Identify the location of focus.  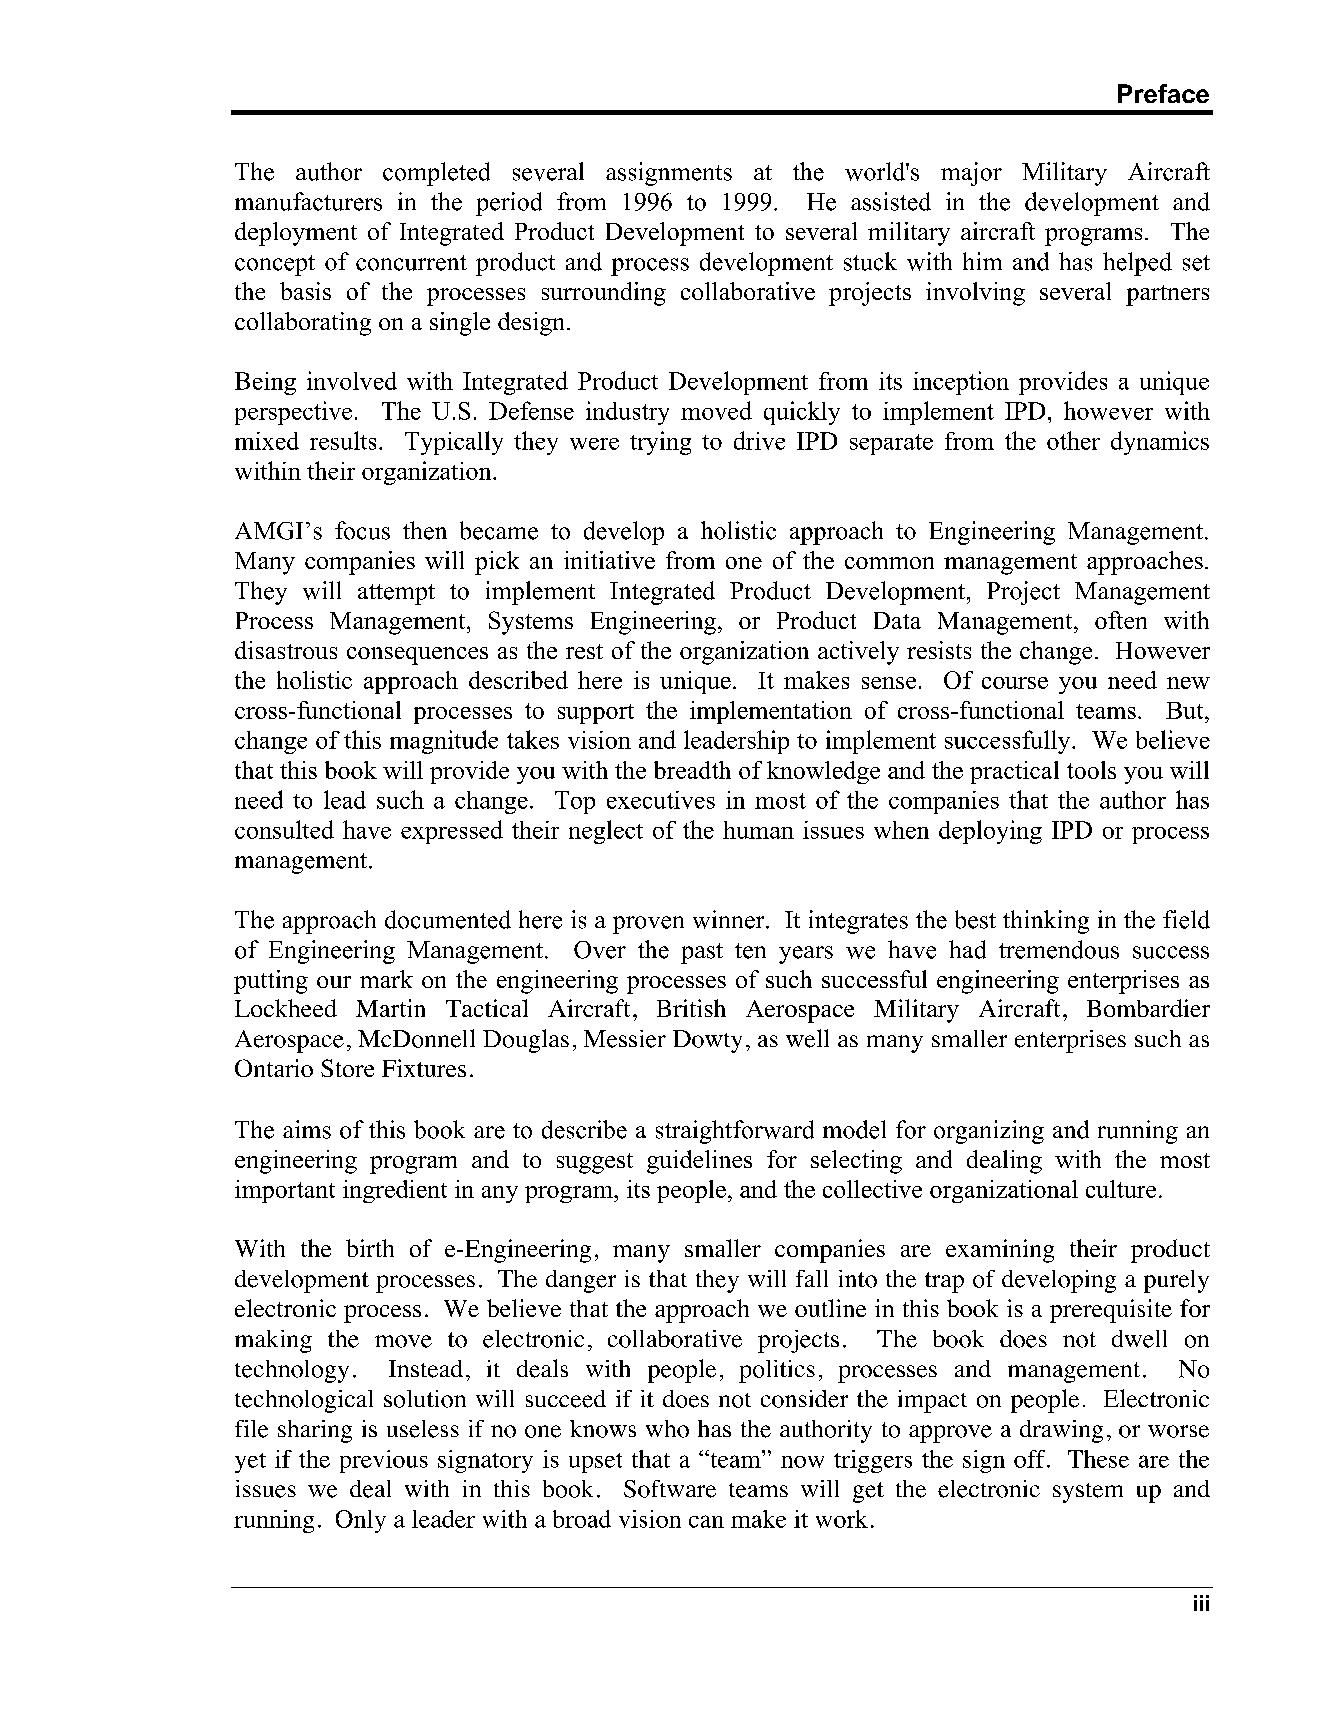
(362, 530).
